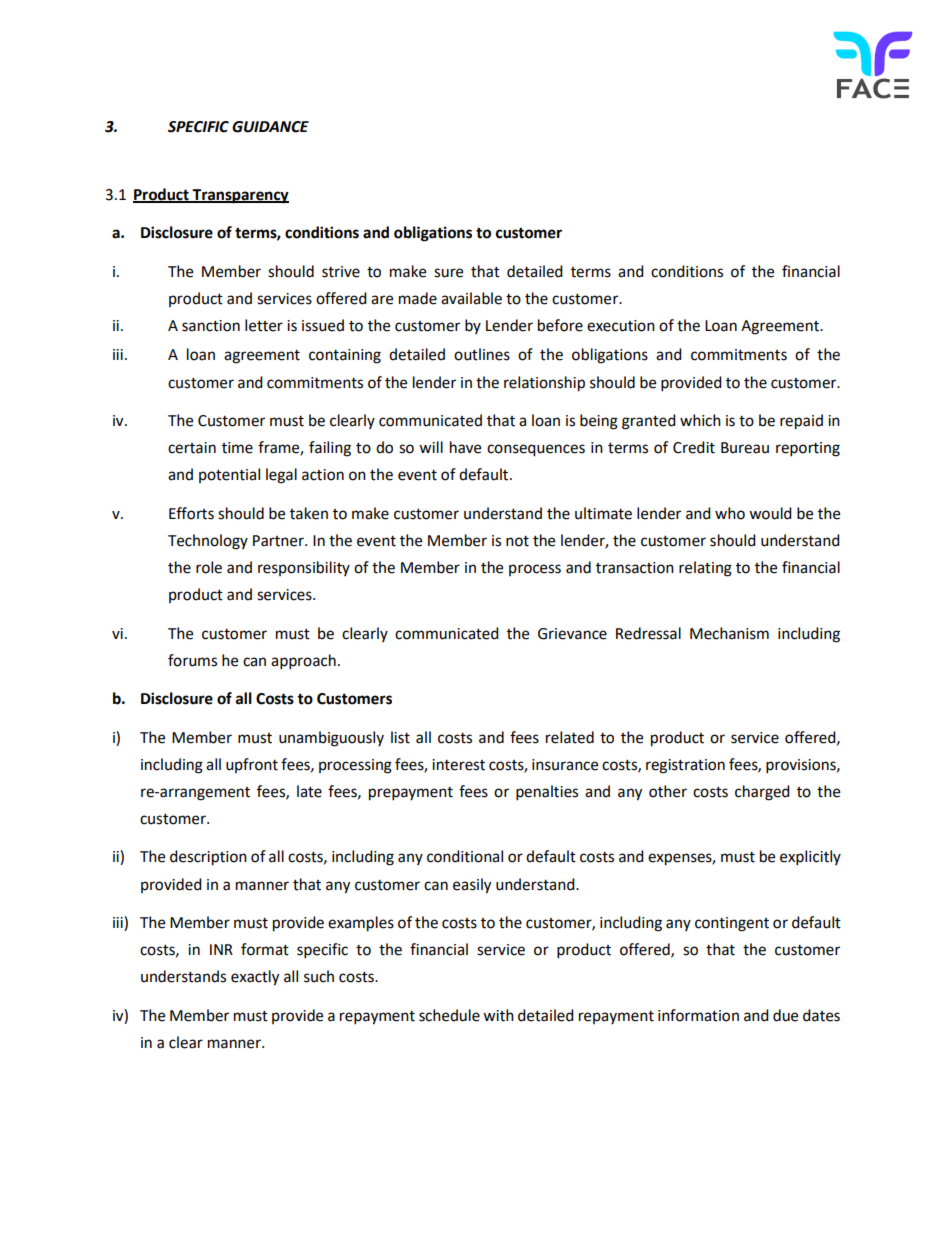  I want to click on Bureau, so click(745, 448).
